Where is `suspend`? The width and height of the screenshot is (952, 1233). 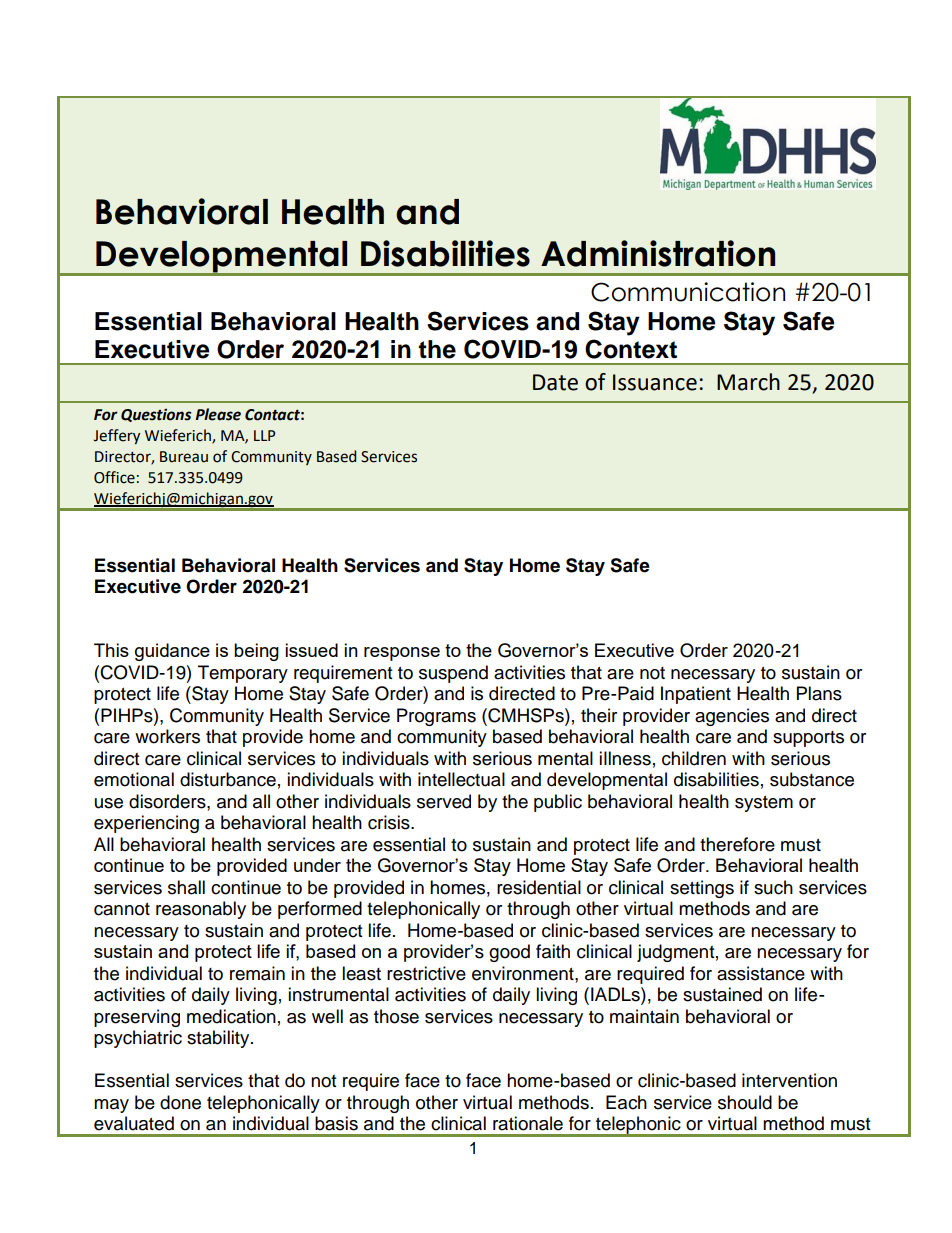
suspend is located at coordinates (453, 674).
